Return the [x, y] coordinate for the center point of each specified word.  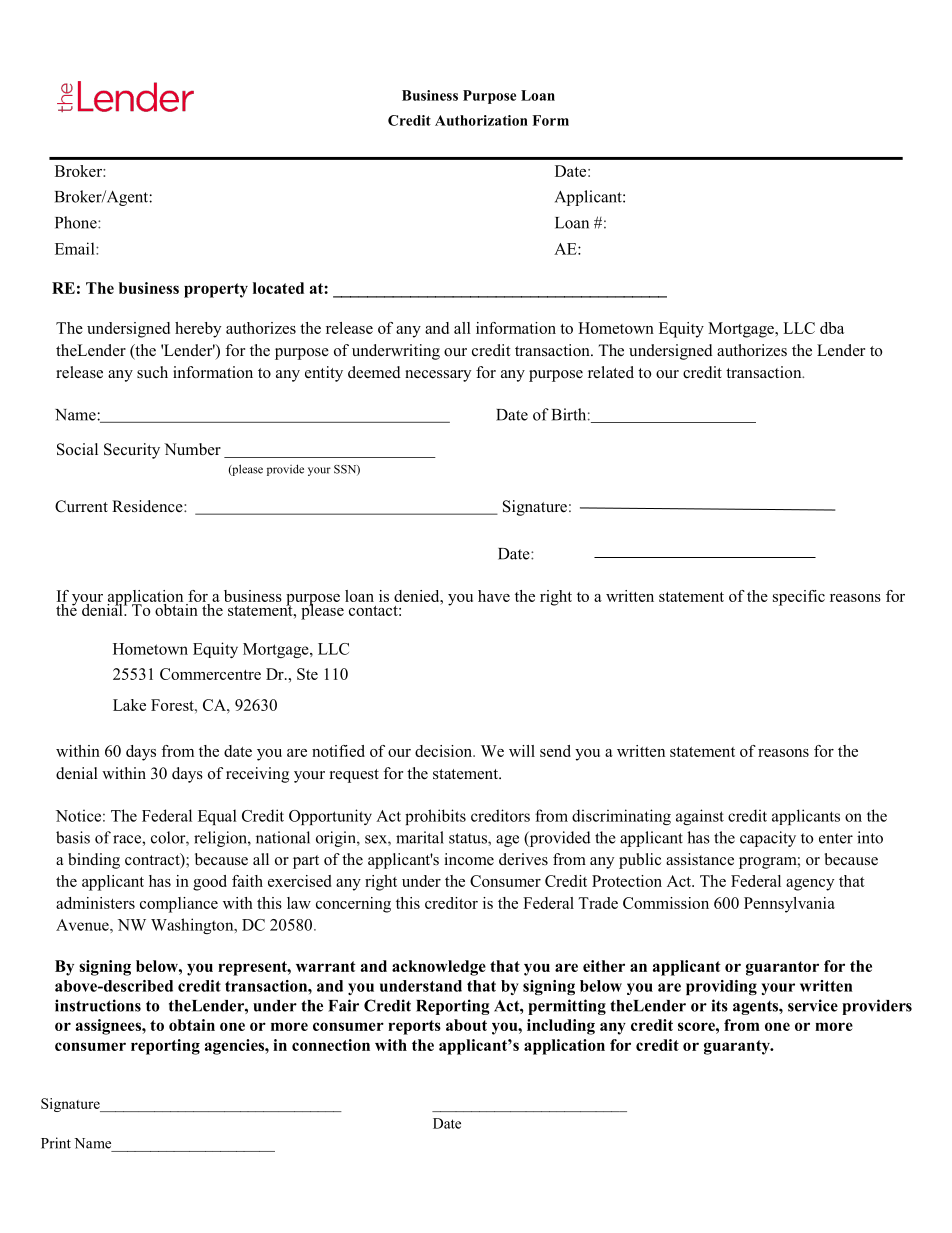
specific [799, 598]
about [466, 1025]
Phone [77, 222]
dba [832, 328]
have [494, 596]
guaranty [738, 1047]
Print [56, 1143]
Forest [173, 705]
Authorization [481, 120]
